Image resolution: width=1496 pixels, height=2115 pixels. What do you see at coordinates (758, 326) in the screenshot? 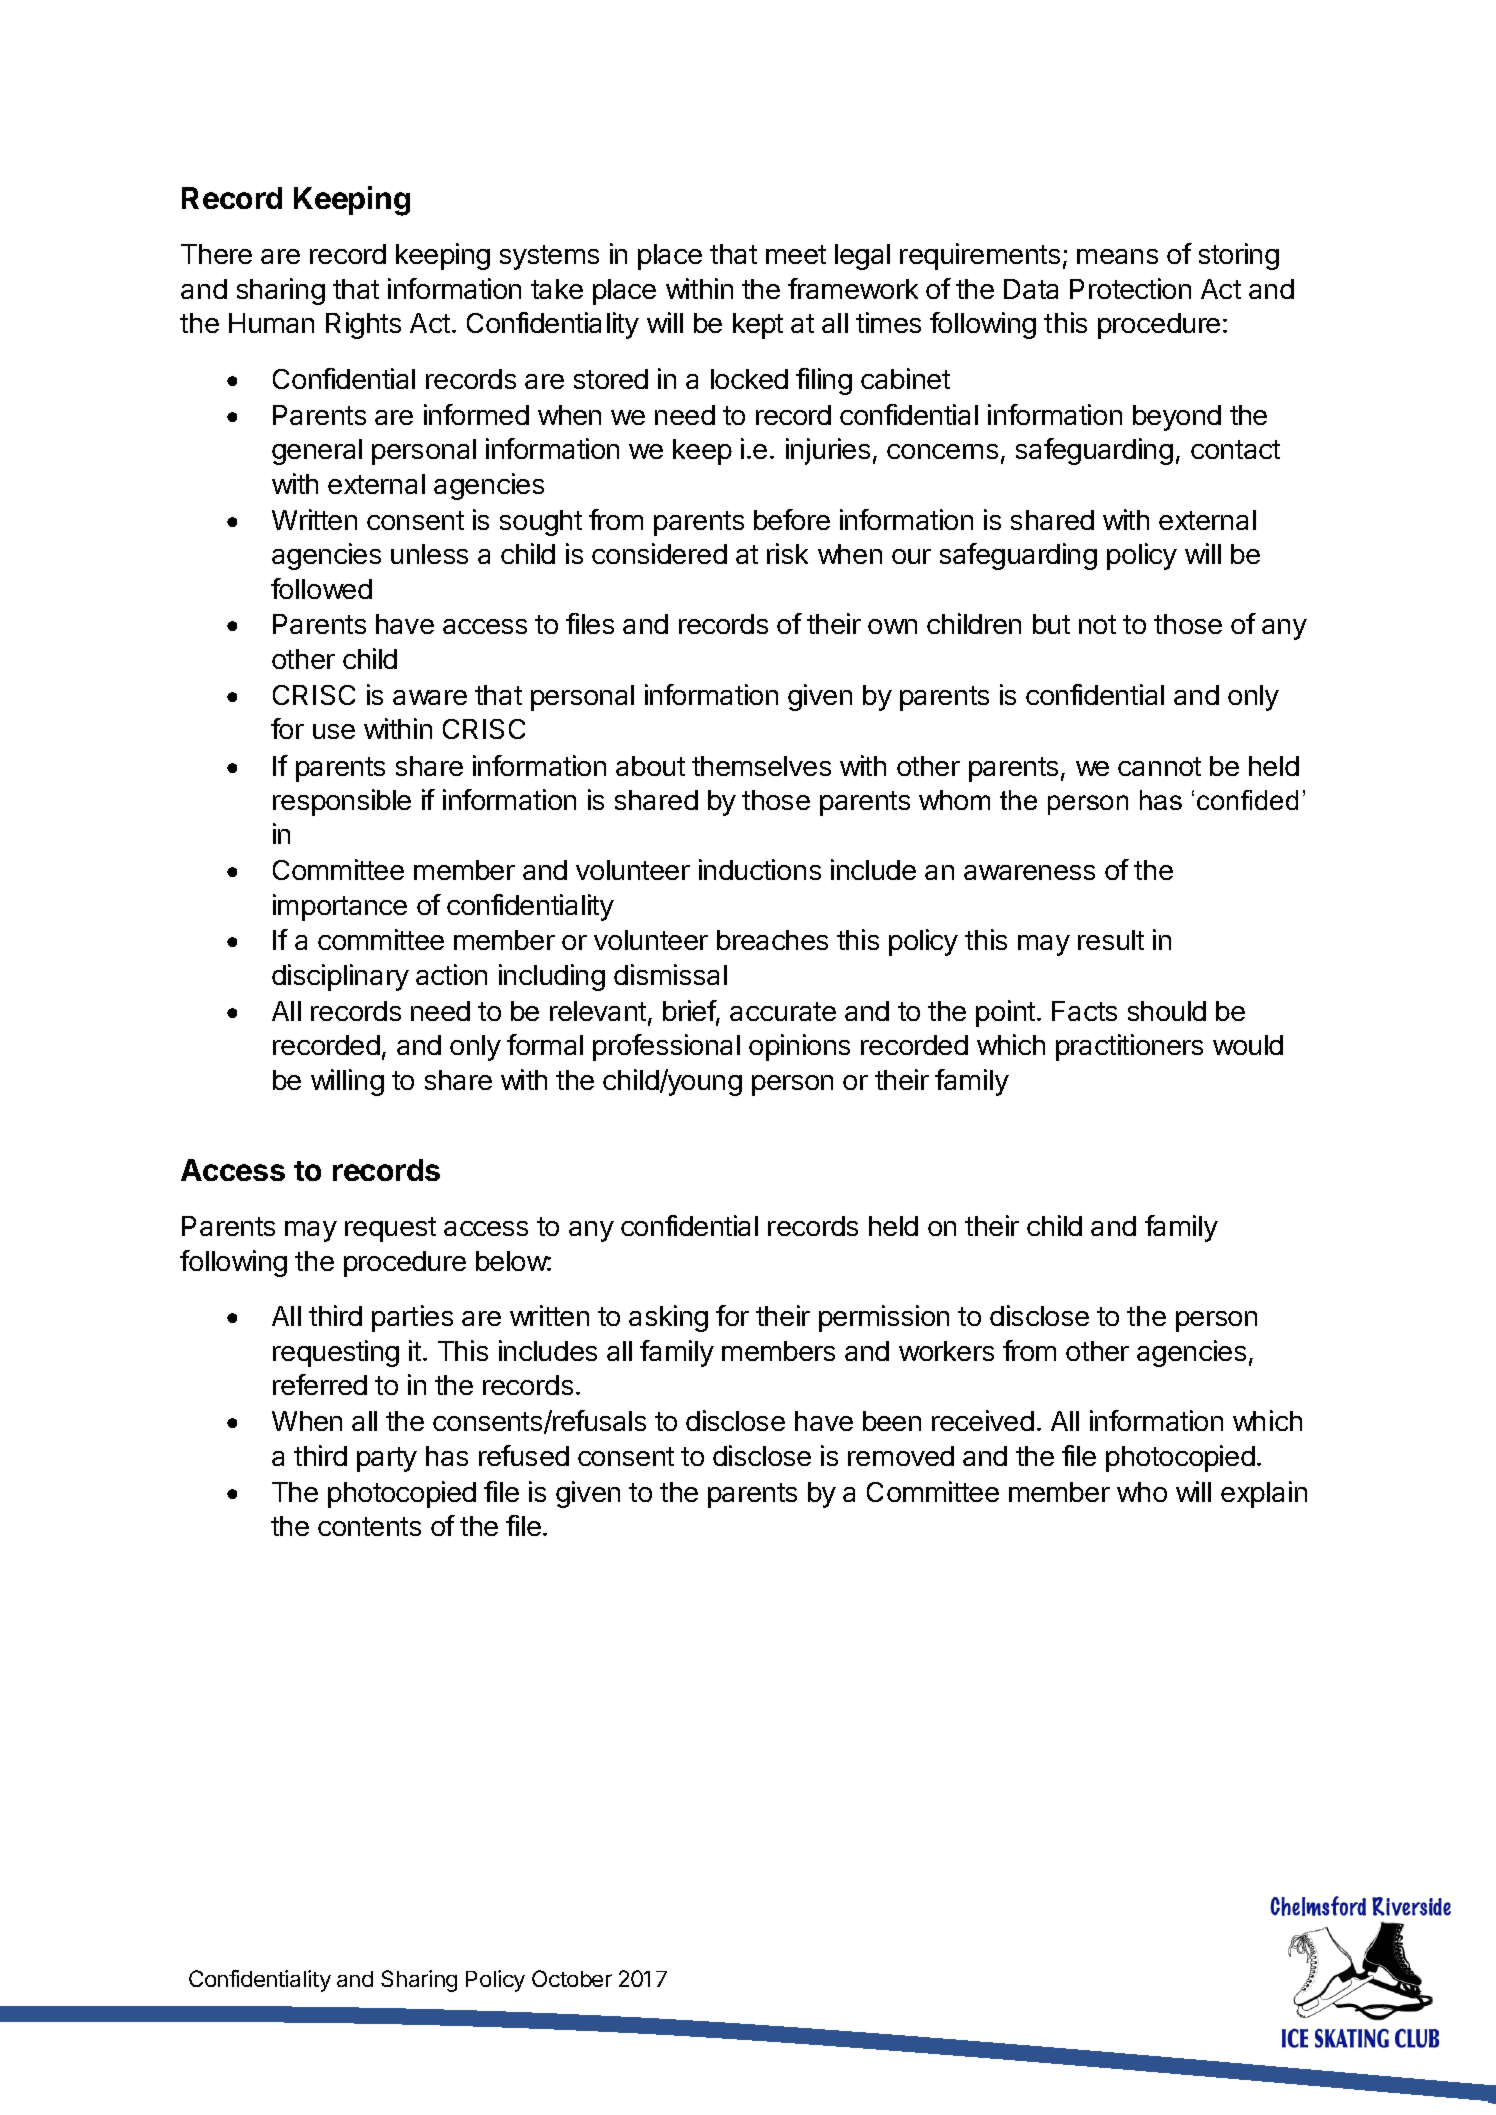
I see `kept` at bounding box center [758, 326].
